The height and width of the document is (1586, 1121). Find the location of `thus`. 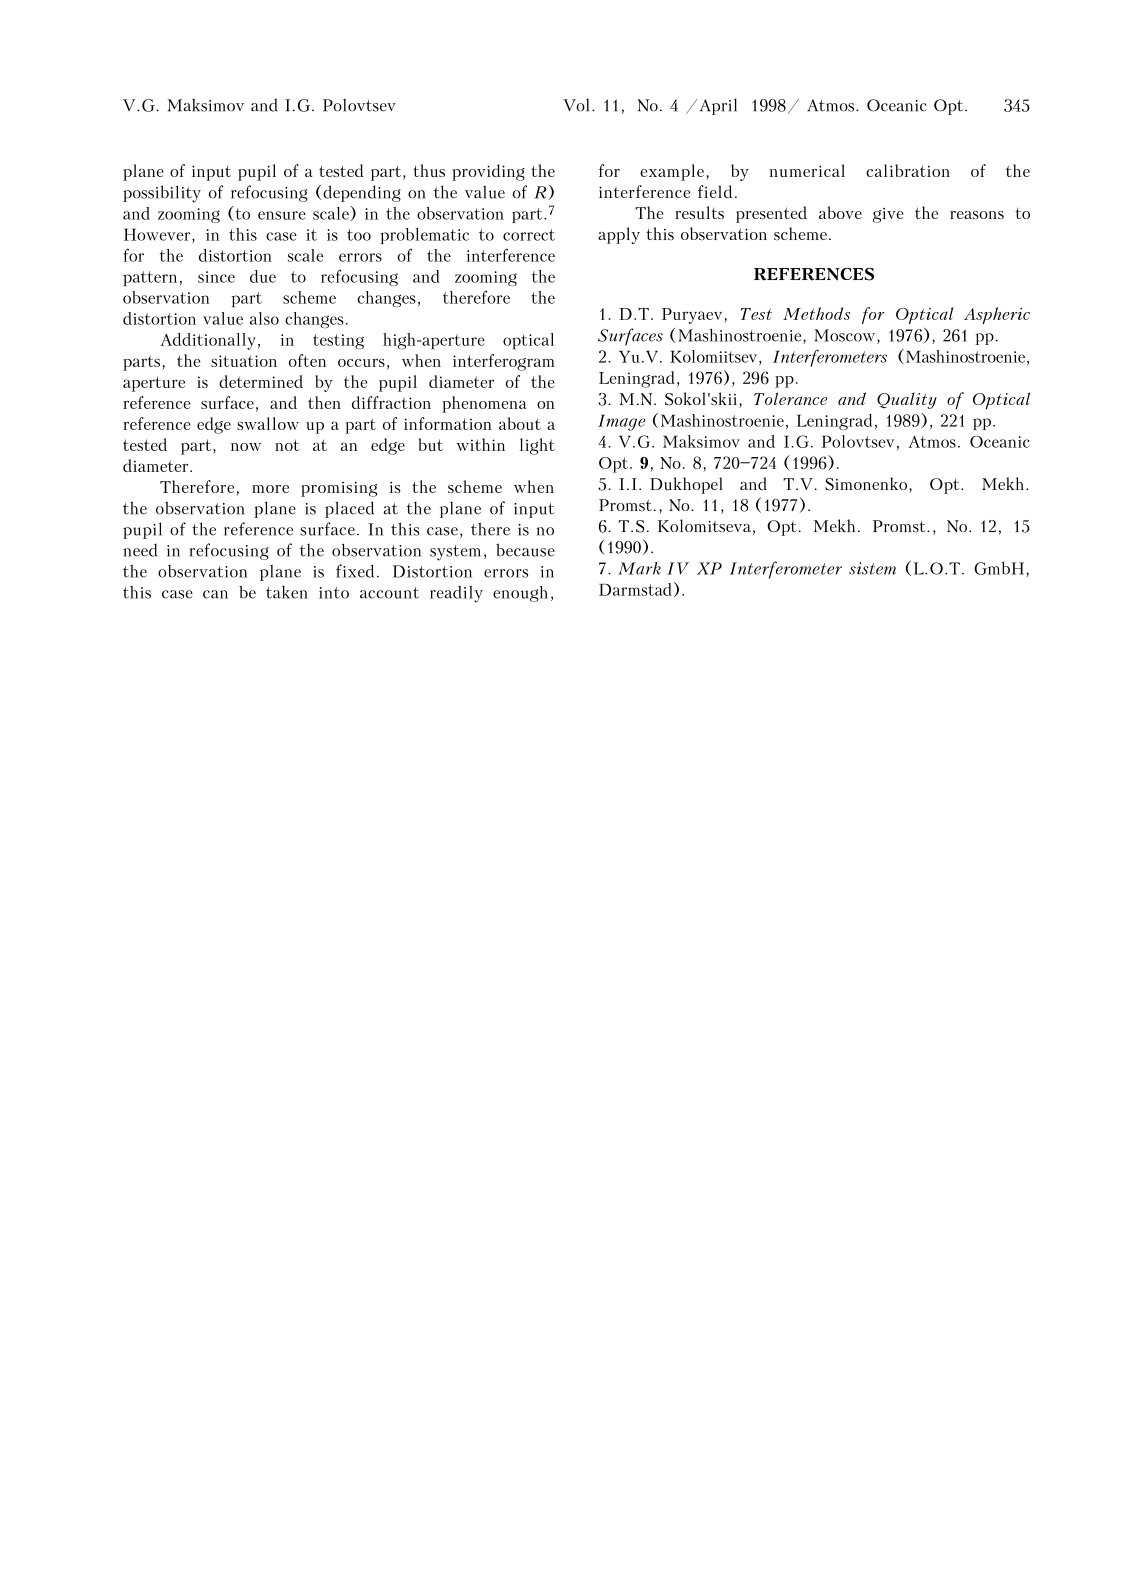

thus is located at coordinates (429, 170).
